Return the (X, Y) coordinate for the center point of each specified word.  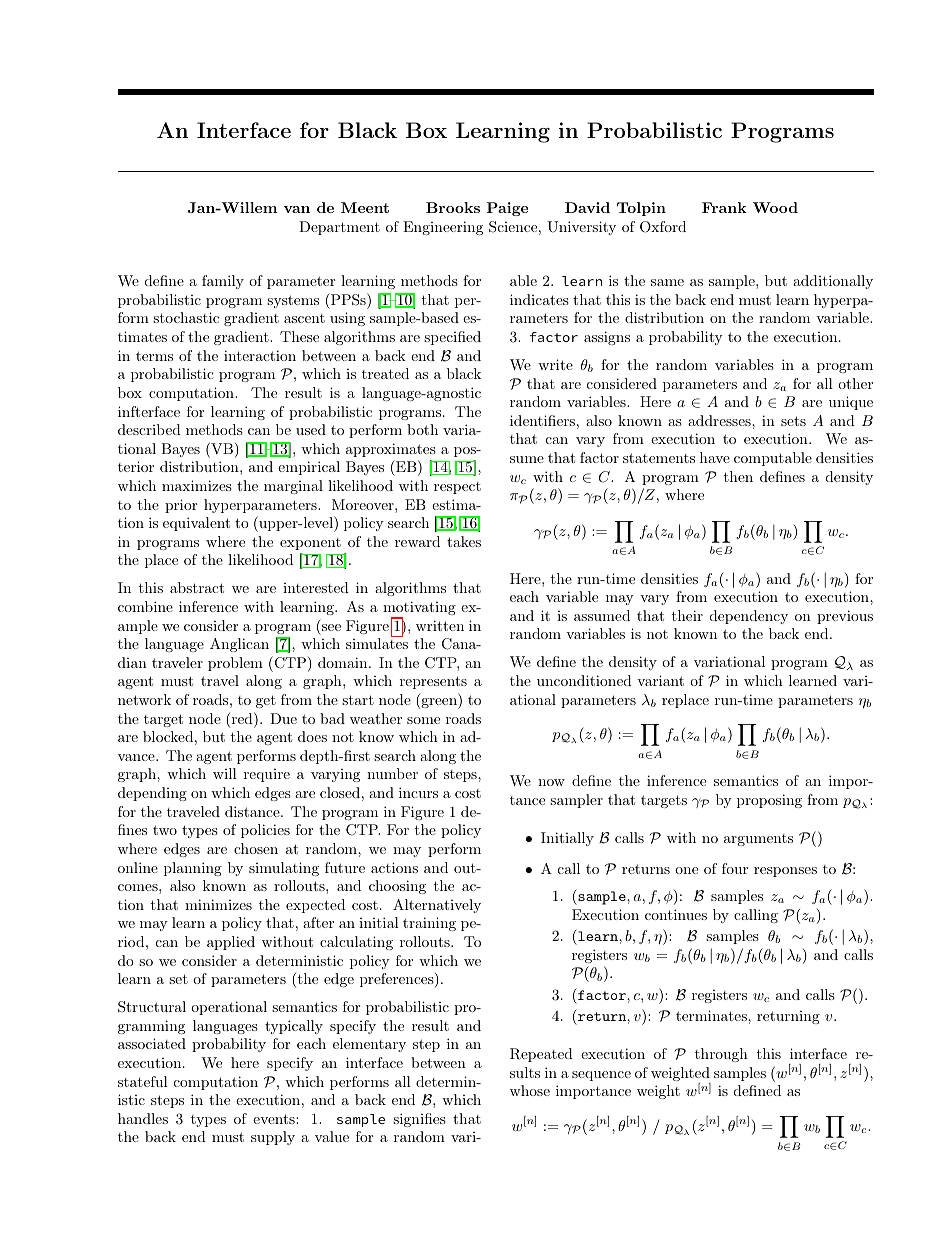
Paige (507, 209)
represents (433, 682)
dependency (749, 617)
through (721, 1055)
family (223, 282)
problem (235, 664)
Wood (775, 207)
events (275, 1119)
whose (530, 1090)
